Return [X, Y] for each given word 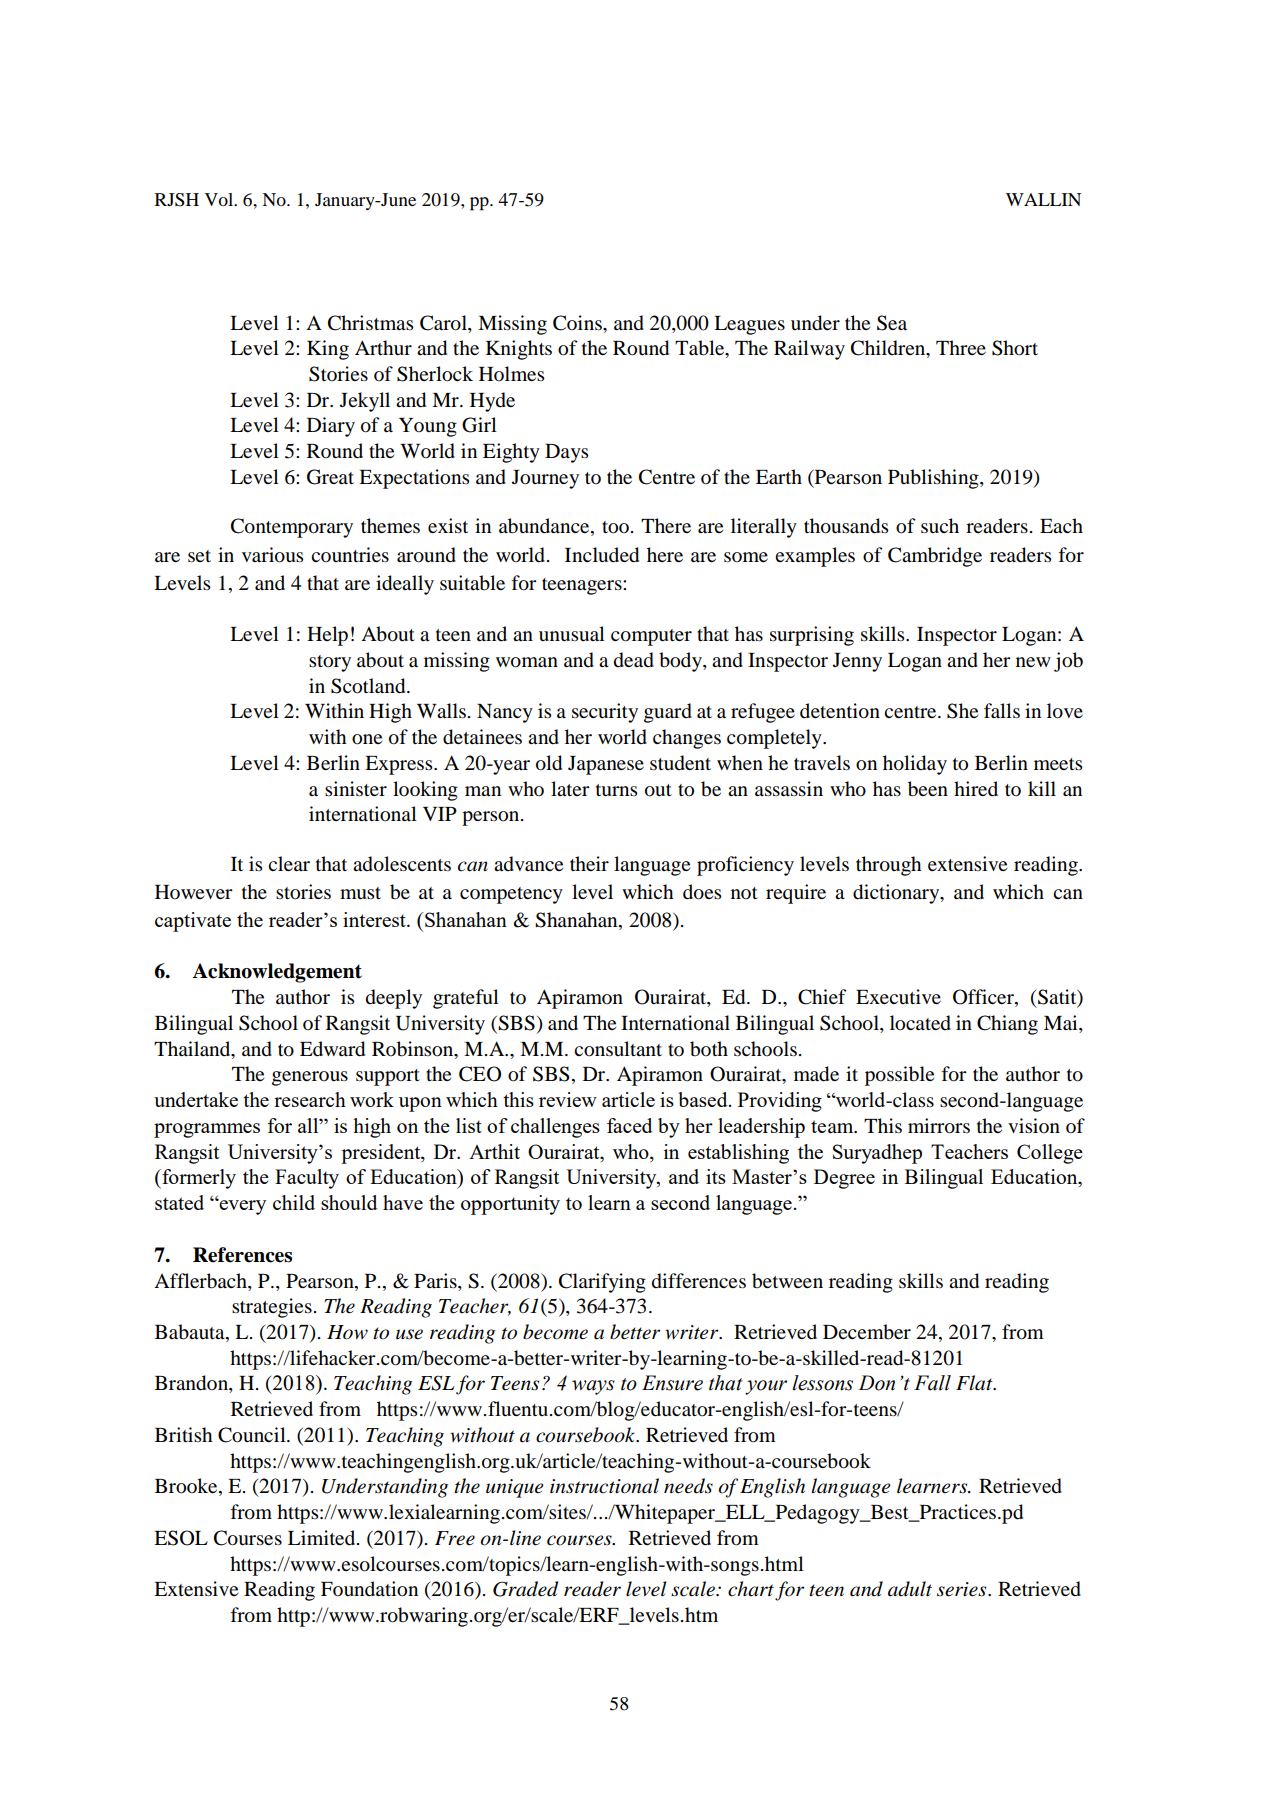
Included [602, 555]
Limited [323, 1538]
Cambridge [935, 557]
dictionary [897, 894]
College [1050, 1154]
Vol [220, 199]
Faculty [307, 1179]
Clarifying [602, 1283]
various [272, 555]
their [589, 863]
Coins [578, 323]
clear [289, 863]
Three [961, 347]
